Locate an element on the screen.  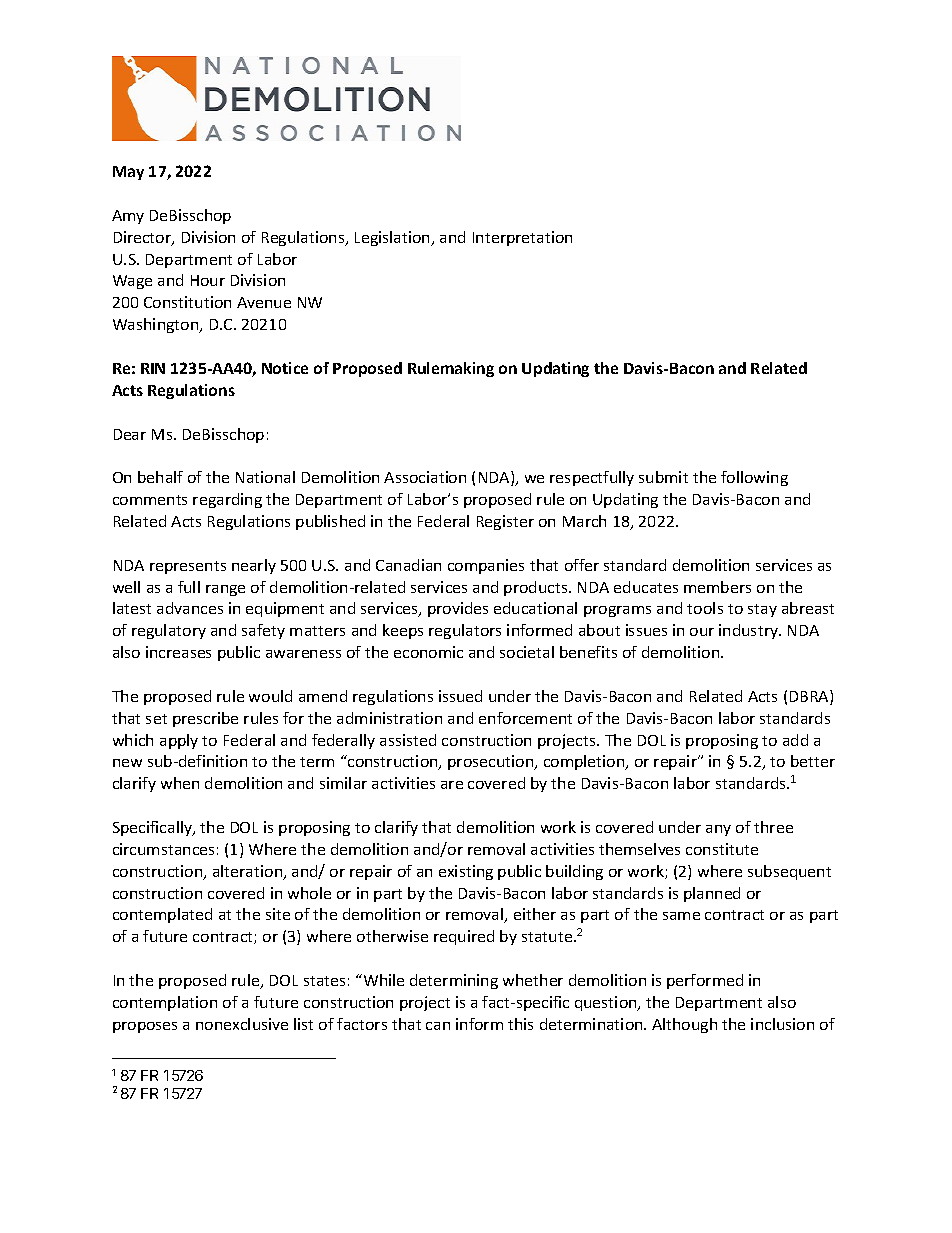
Legislation is located at coordinates (394, 238).
